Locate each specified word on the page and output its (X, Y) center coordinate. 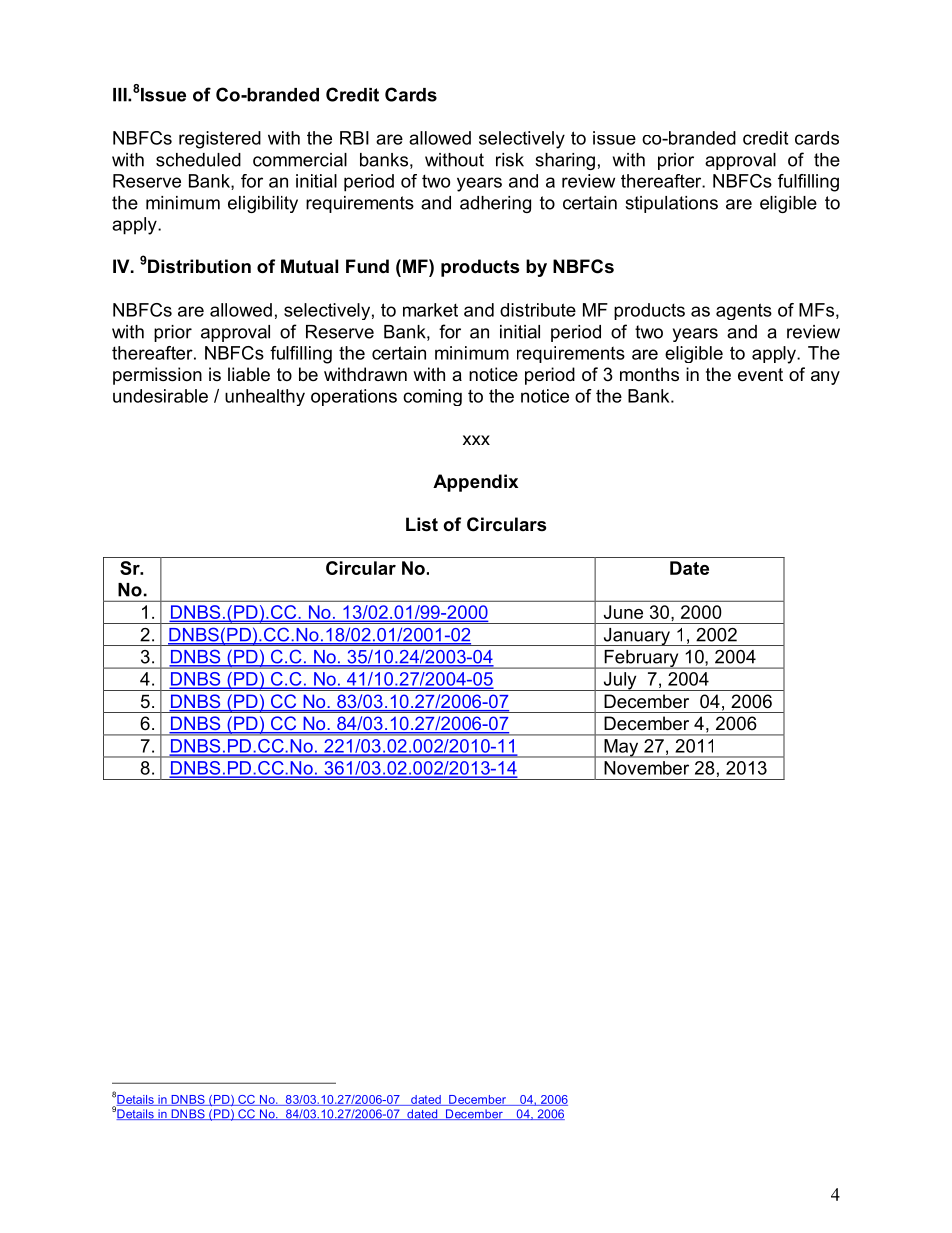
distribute (538, 310)
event (760, 375)
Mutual (309, 266)
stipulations (671, 204)
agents (744, 311)
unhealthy (265, 397)
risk (510, 160)
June (623, 612)
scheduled (198, 160)
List (422, 524)
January (636, 637)
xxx (476, 440)
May (621, 748)
